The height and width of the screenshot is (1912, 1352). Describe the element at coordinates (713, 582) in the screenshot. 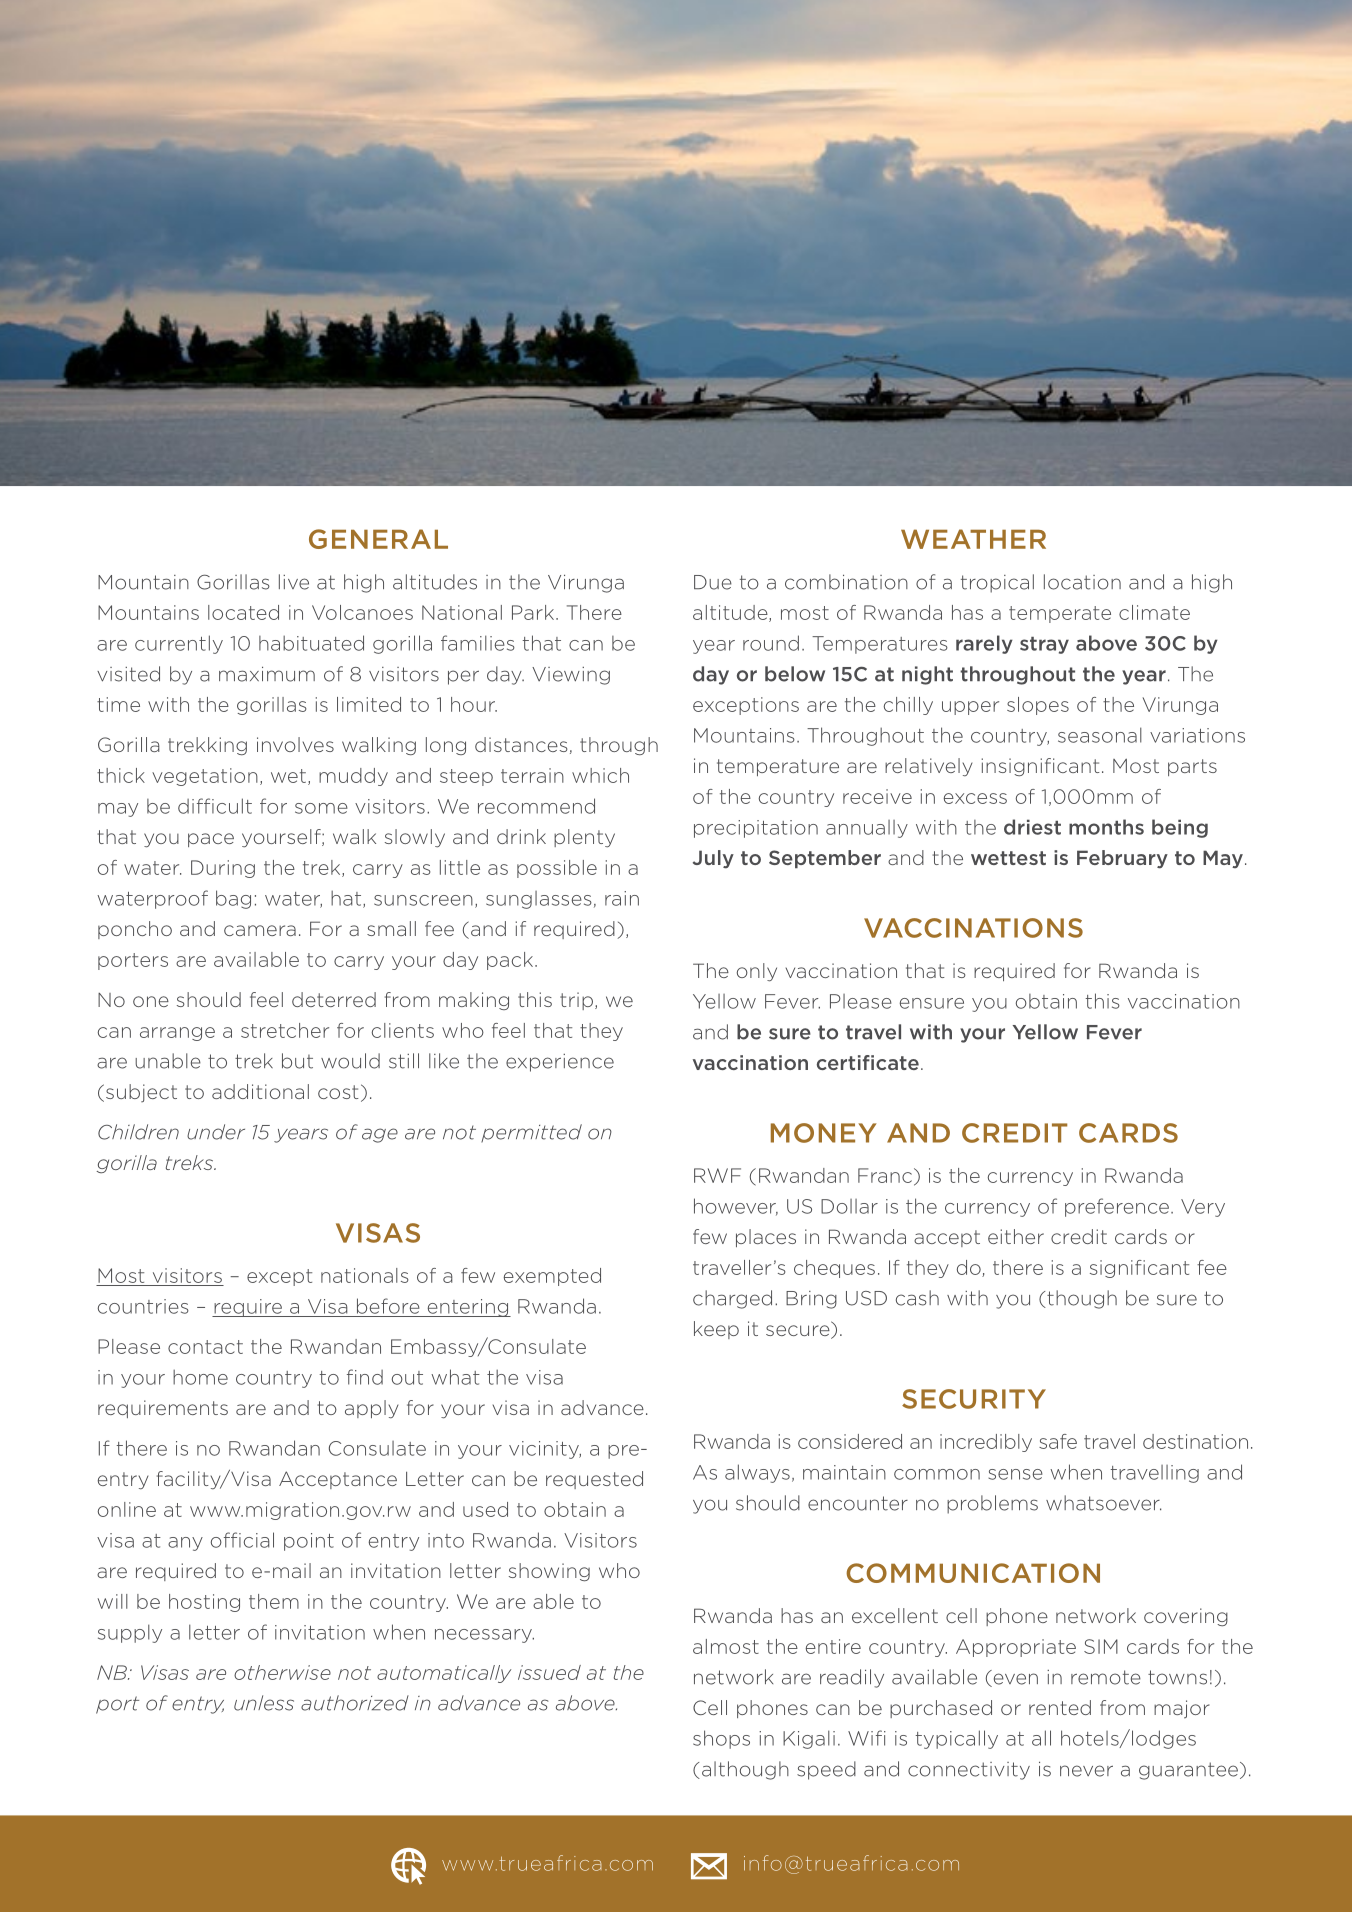

I see `Due` at that location.
